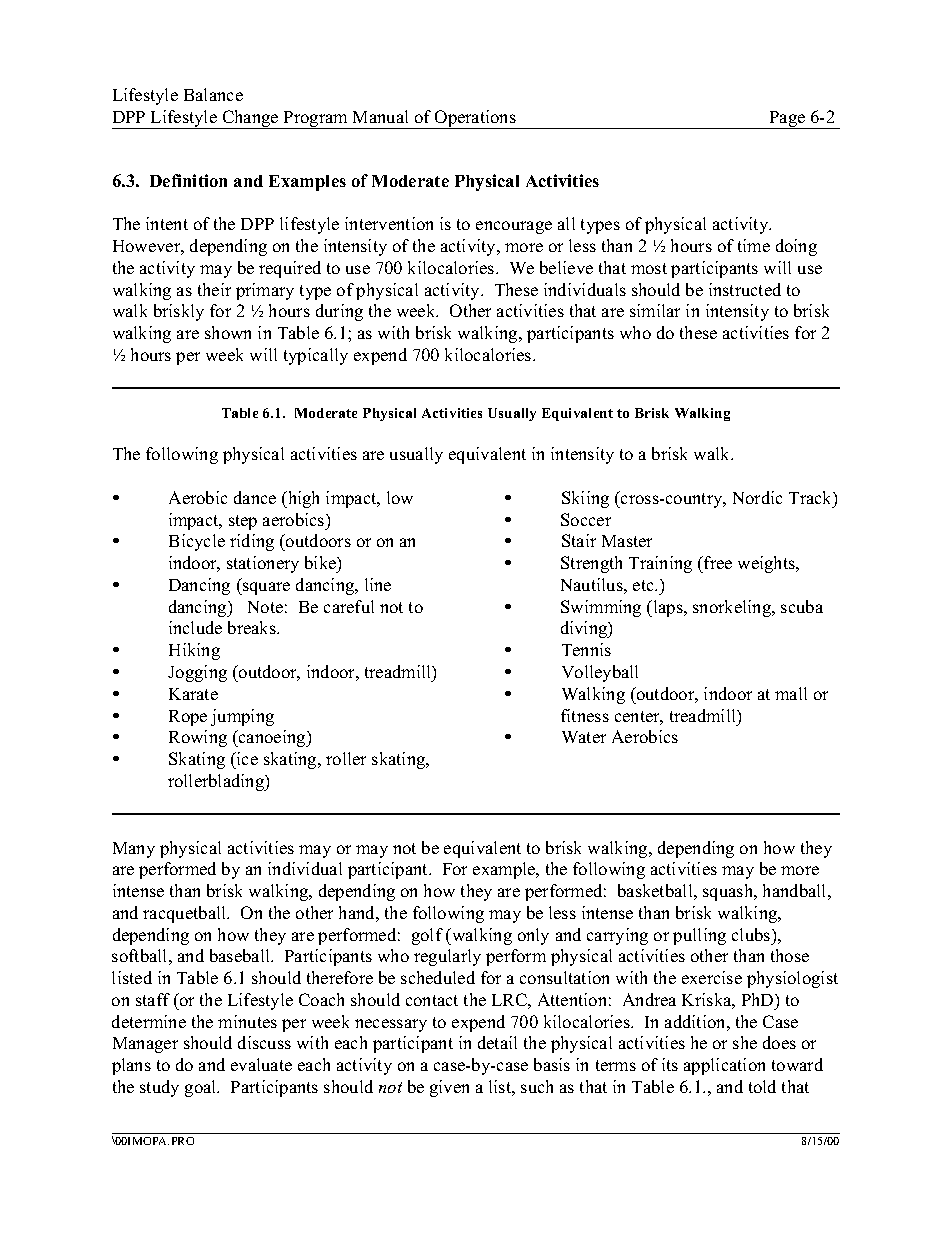 This screenshot has height=1233, width=952. What do you see at coordinates (195, 627) in the screenshot?
I see `include` at bounding box center [195, 627].
